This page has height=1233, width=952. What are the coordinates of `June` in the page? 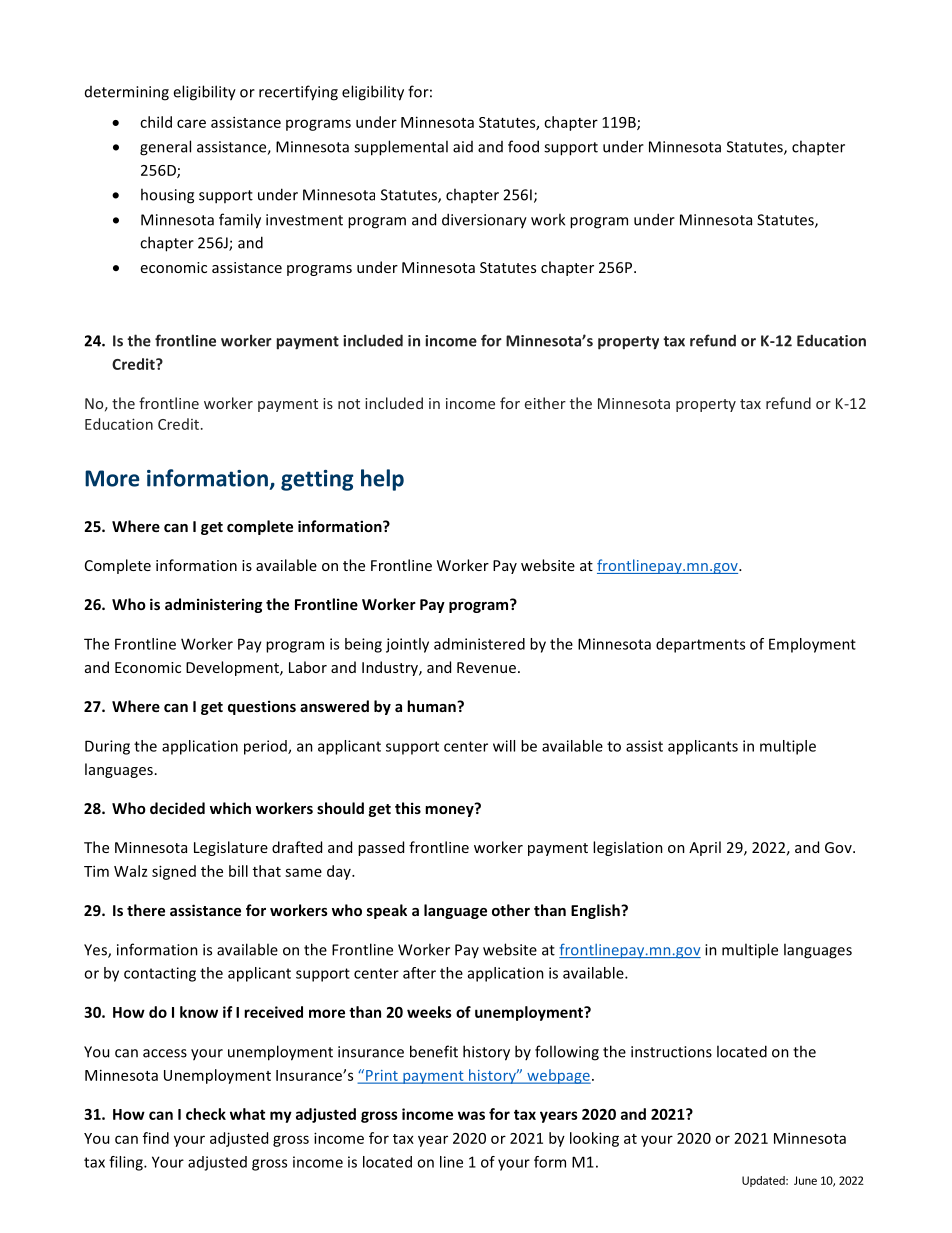 It's located at (805, 1180).
